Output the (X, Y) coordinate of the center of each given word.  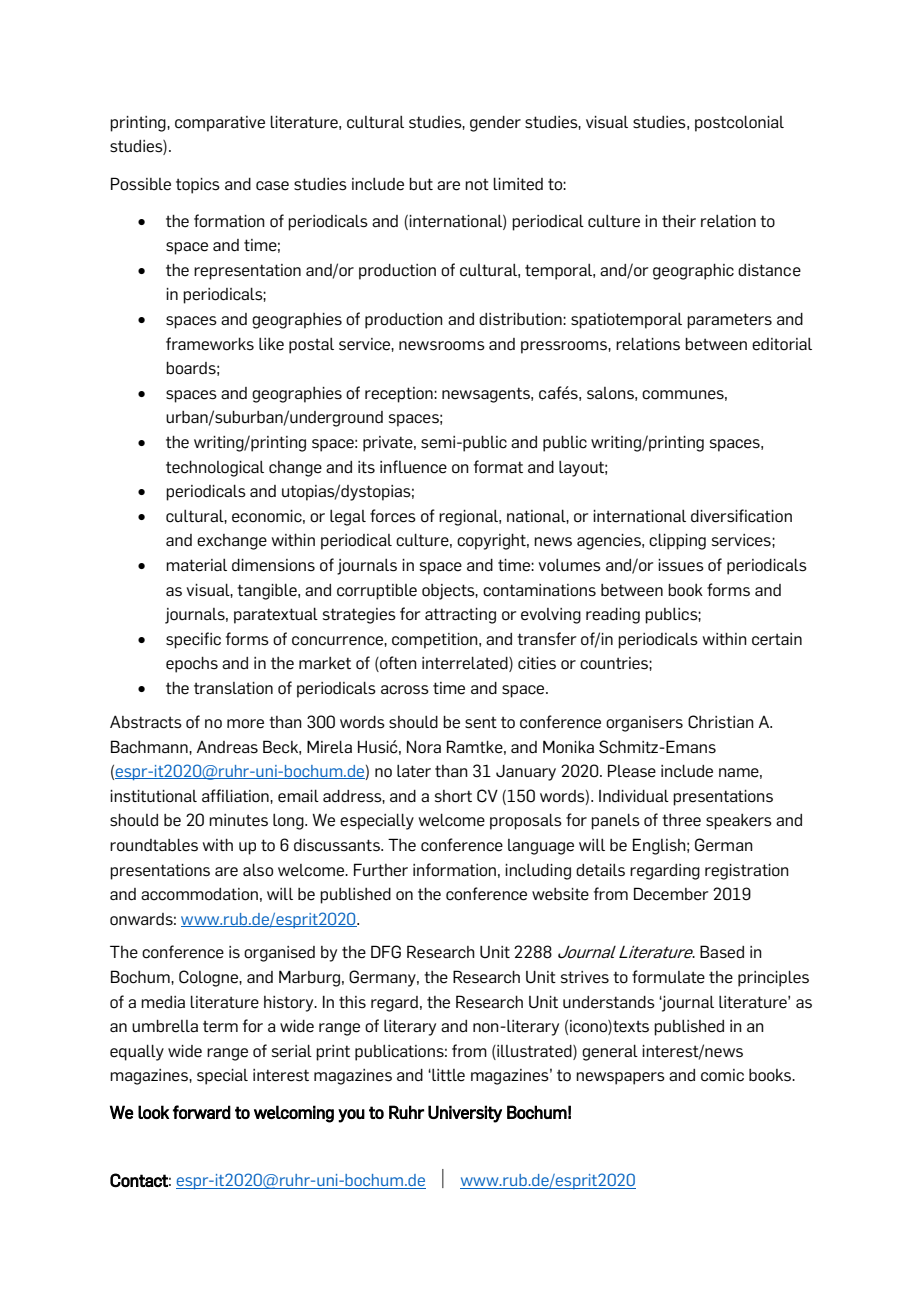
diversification (741, 516)
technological (215, 468)
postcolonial (739, 123)
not (477, 184)
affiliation (236, 796)
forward (202, 1112)
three (681, 820)
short (453, 796)
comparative (220, 124)
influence (413, 467)
